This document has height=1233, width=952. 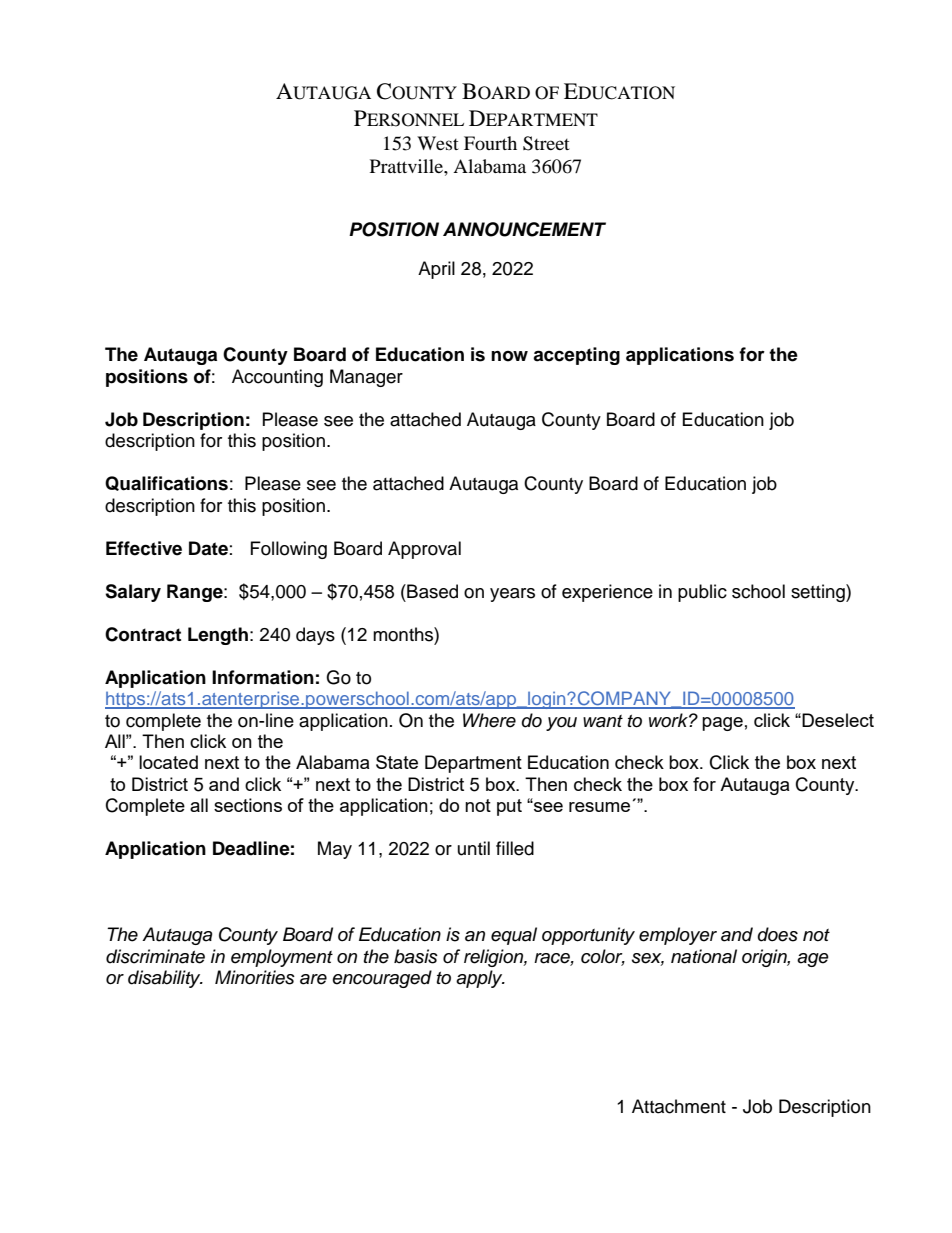 What do you see at coordinates (546, 143) in the document?
I see `Street` at bounding box center [546, 143].
